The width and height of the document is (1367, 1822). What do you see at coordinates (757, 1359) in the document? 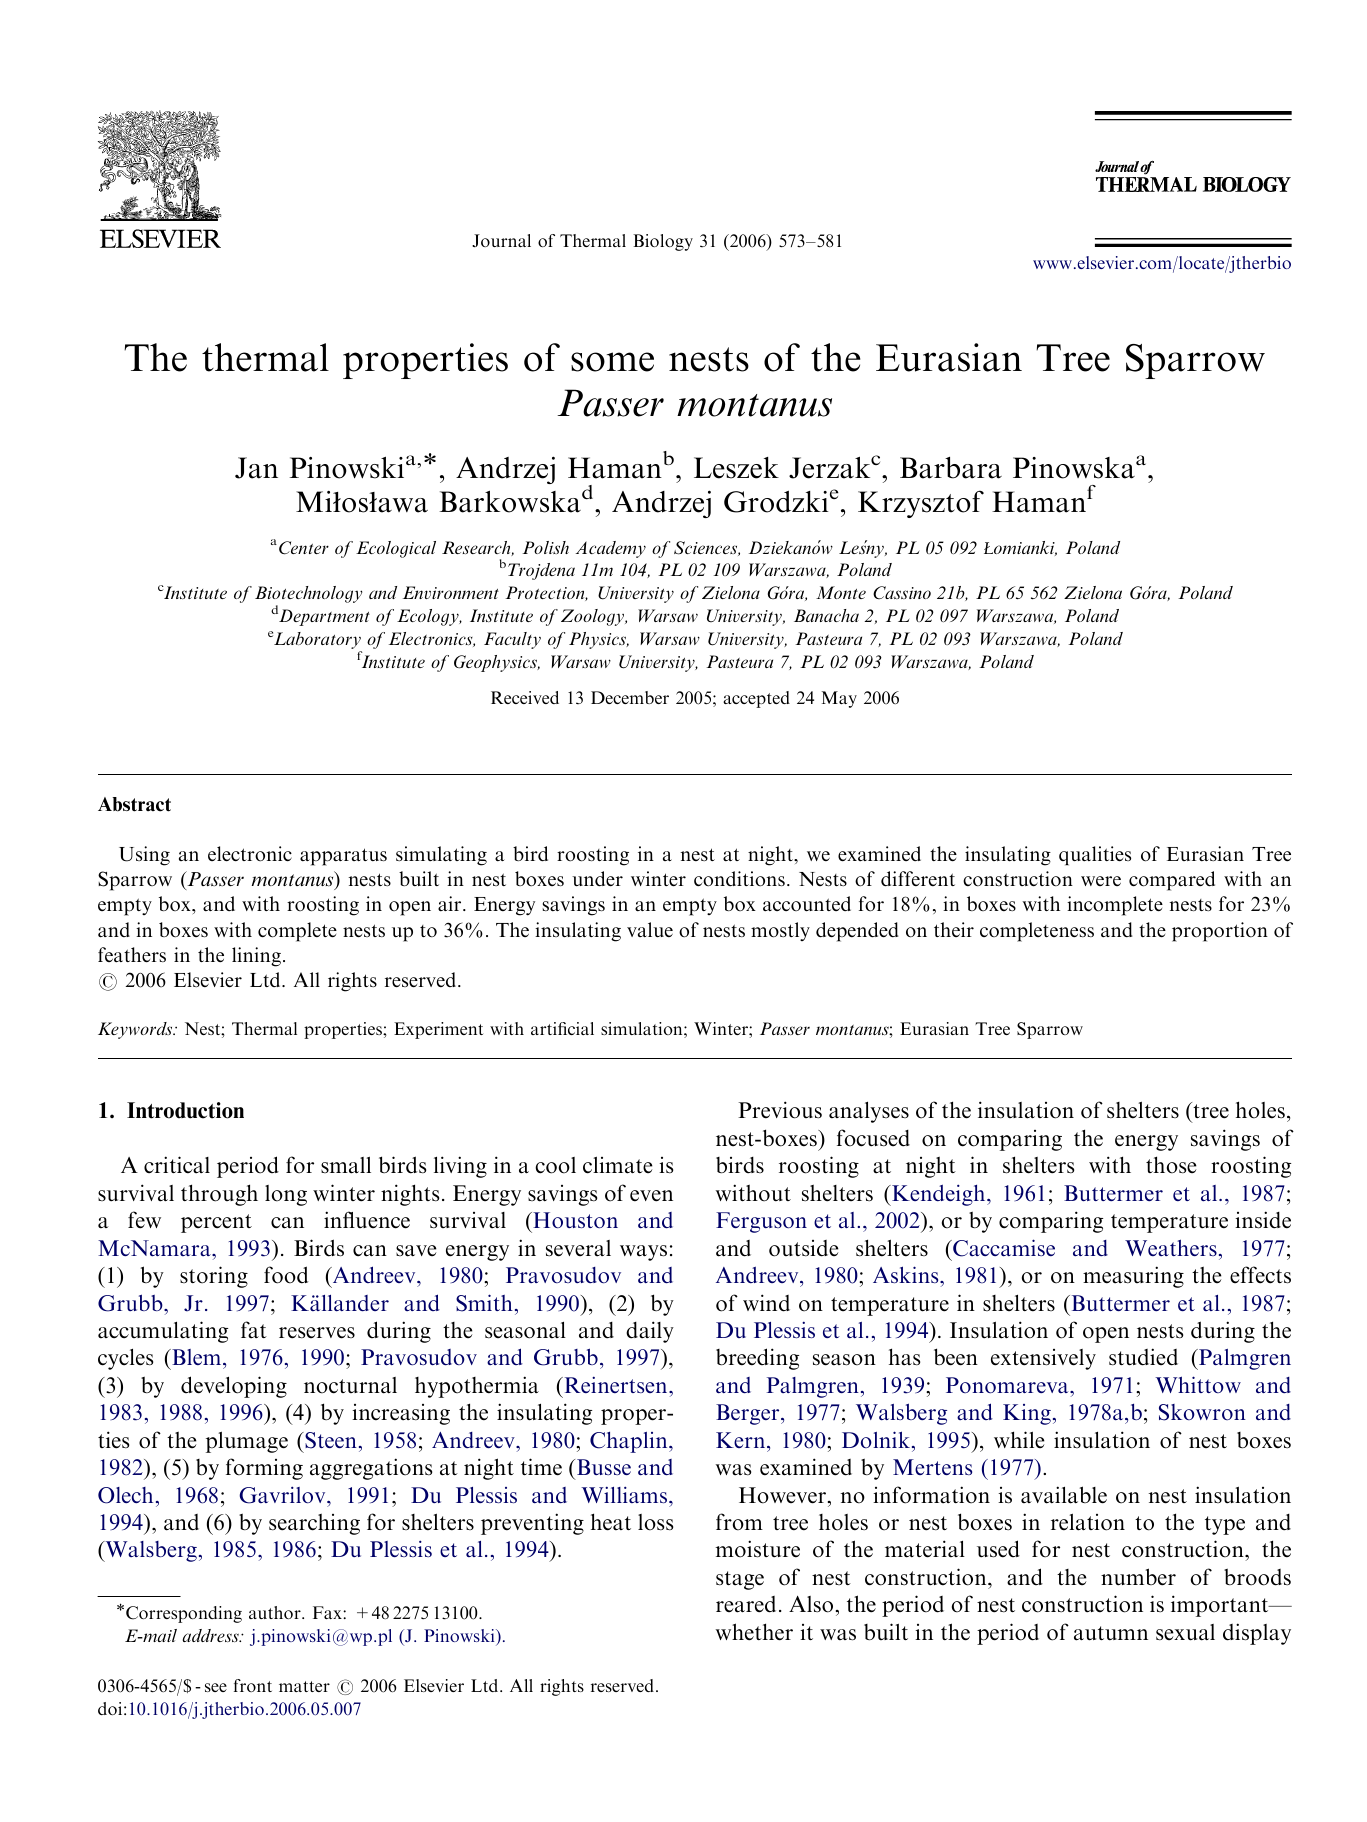
I see `breeding` at bounding box center [757, 1359].
